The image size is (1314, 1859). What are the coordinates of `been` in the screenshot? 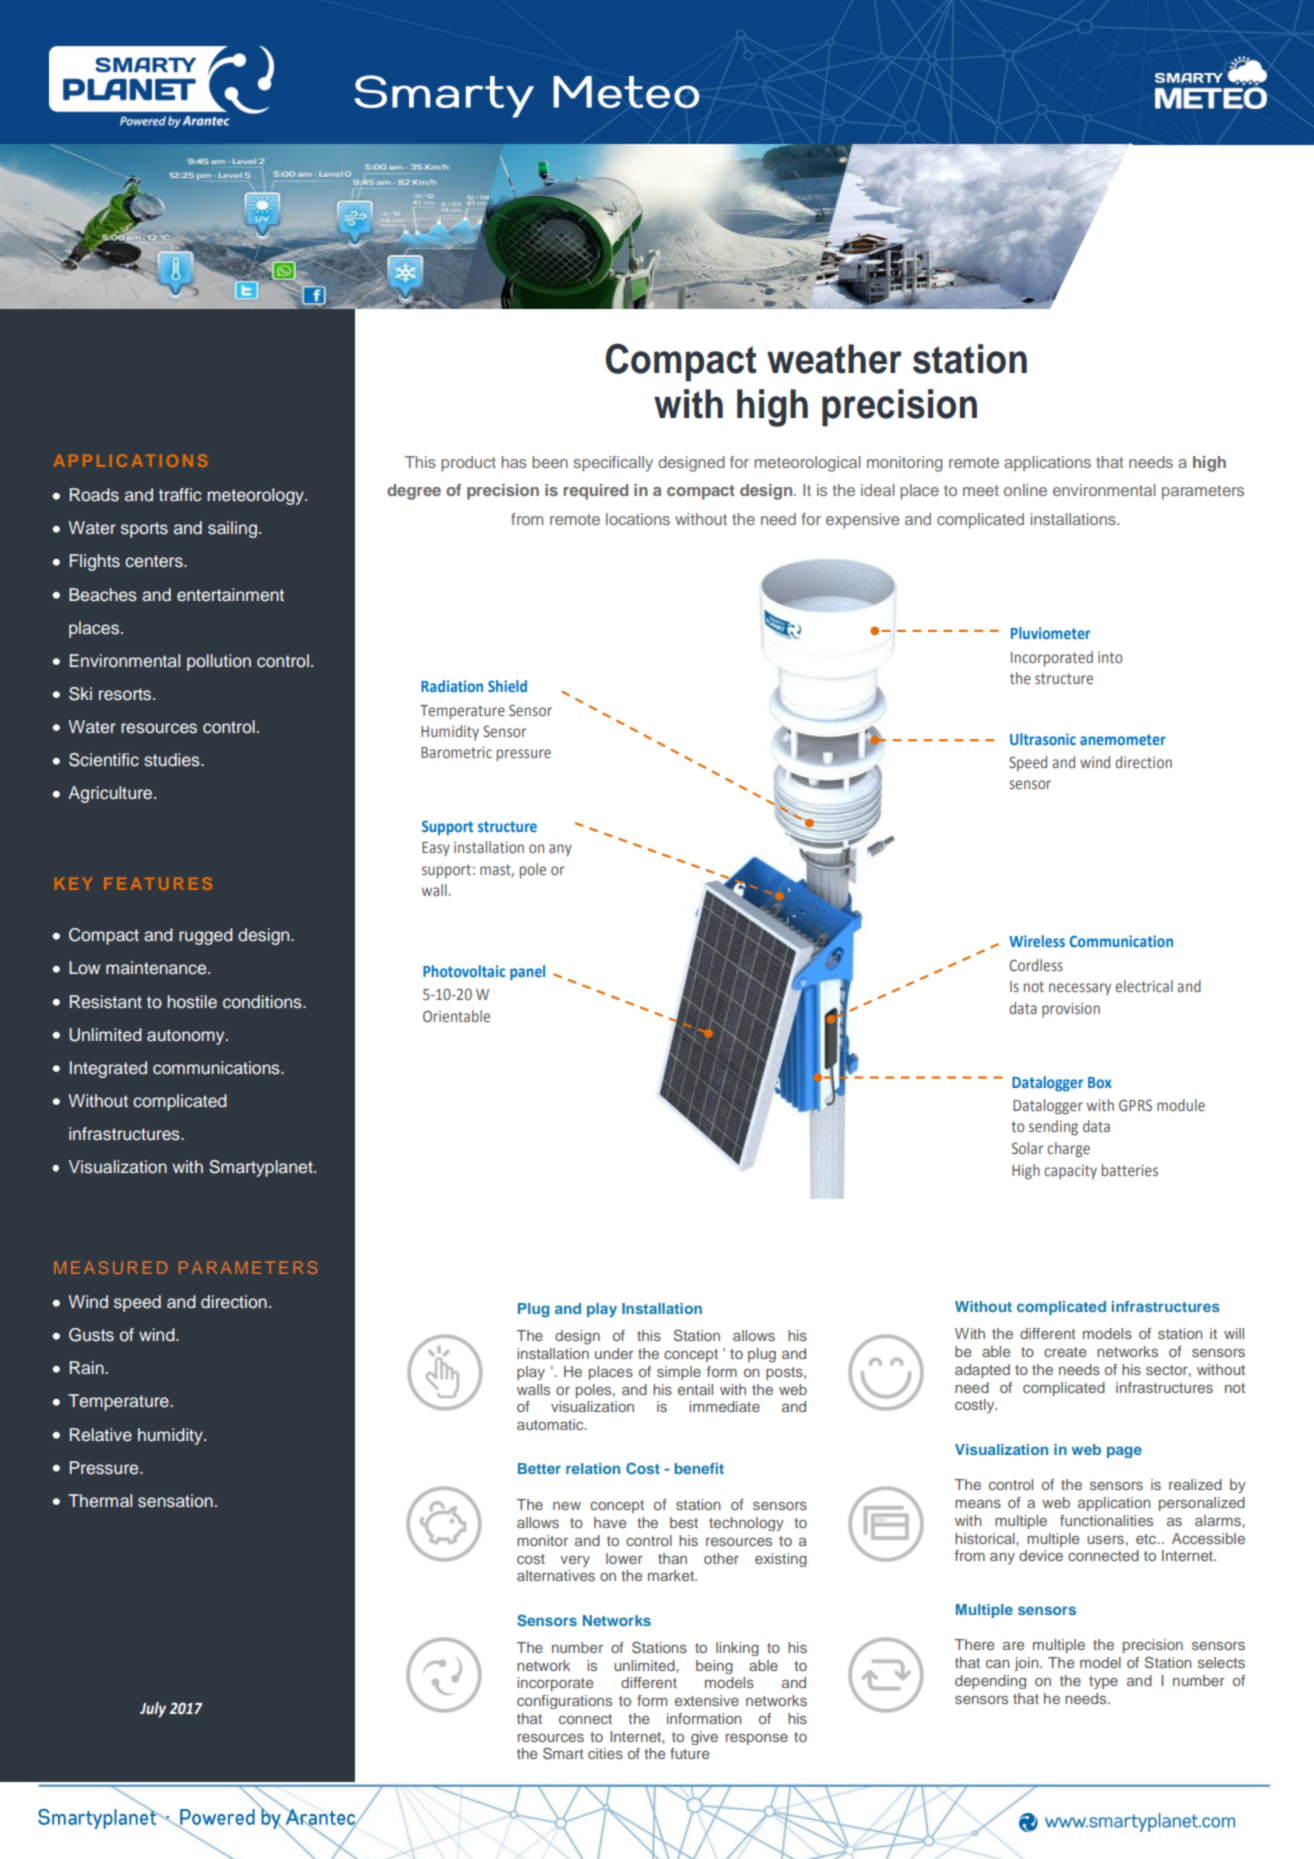 It's located at (550, 462).
